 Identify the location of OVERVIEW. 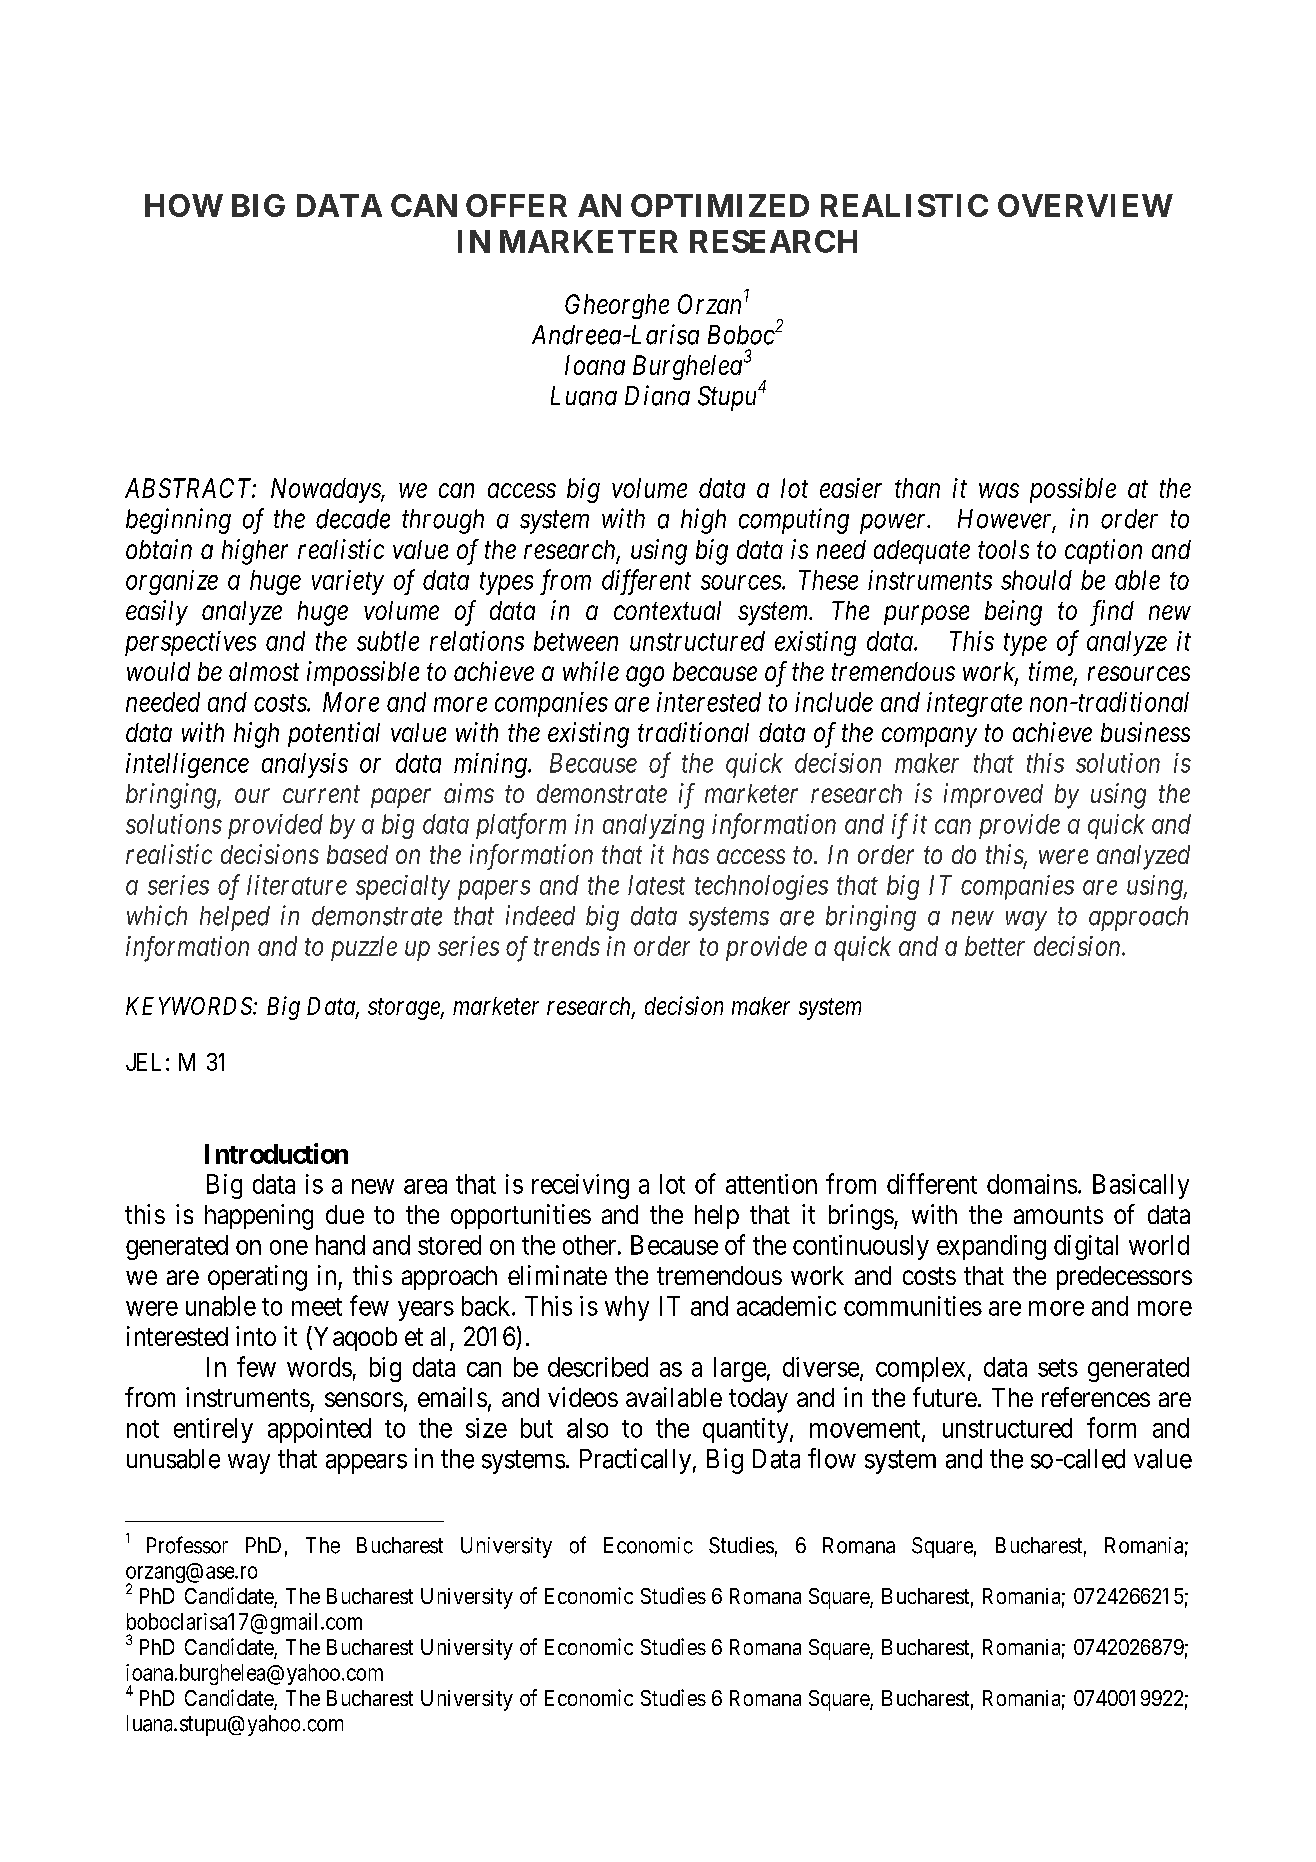
(1085, 205).
